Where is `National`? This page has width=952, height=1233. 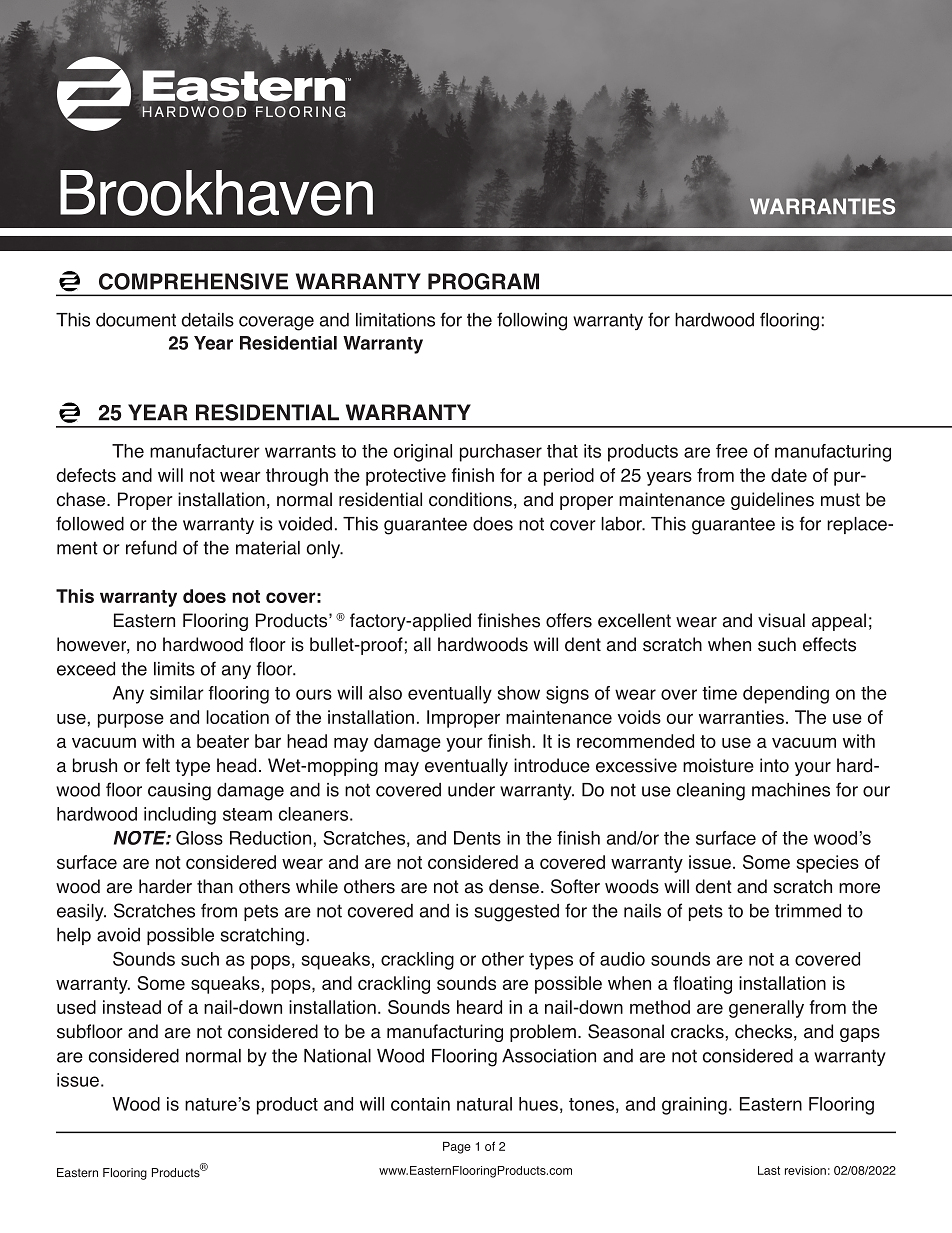 National is located at coordinates (337, 1056).
